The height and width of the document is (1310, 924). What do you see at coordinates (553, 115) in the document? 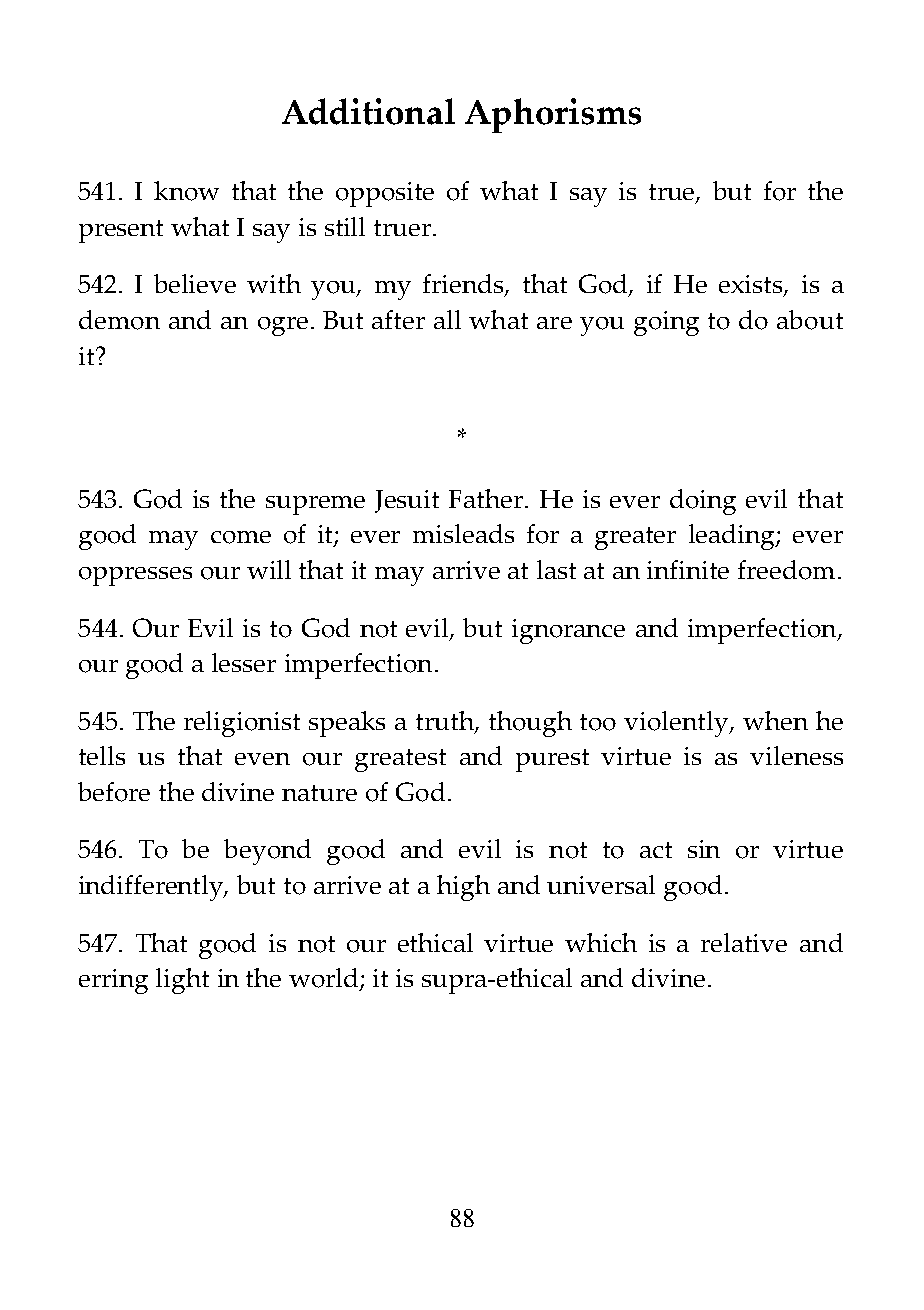
I see `Aphorisms` at bounding box center [553, 115].
